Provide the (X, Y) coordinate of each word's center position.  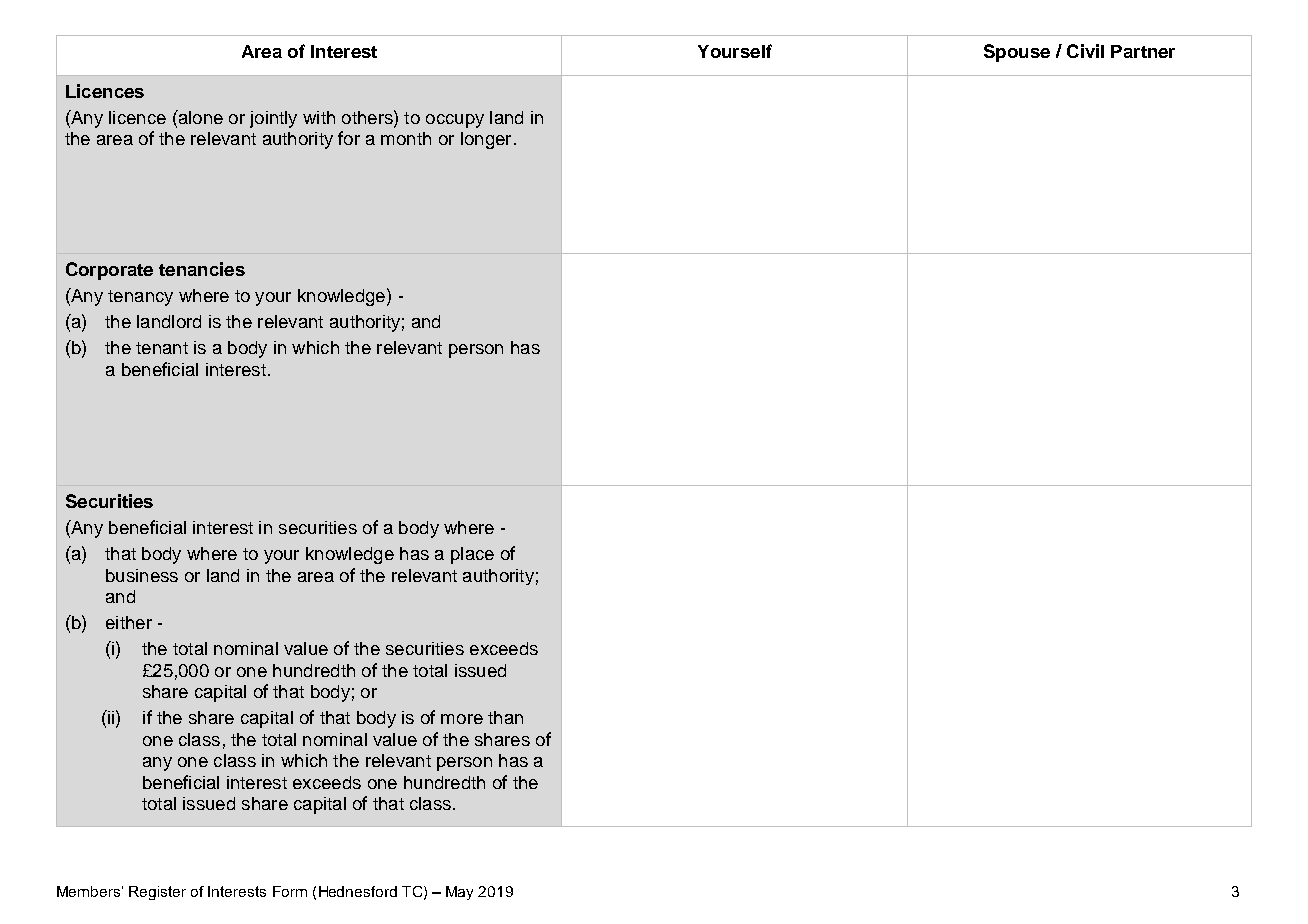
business (142, 575)
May (459, 893)
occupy (455, 121)
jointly (273, 119)
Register (157, 893)
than (505, 717)
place (472, 555)
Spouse (1017, 53)
